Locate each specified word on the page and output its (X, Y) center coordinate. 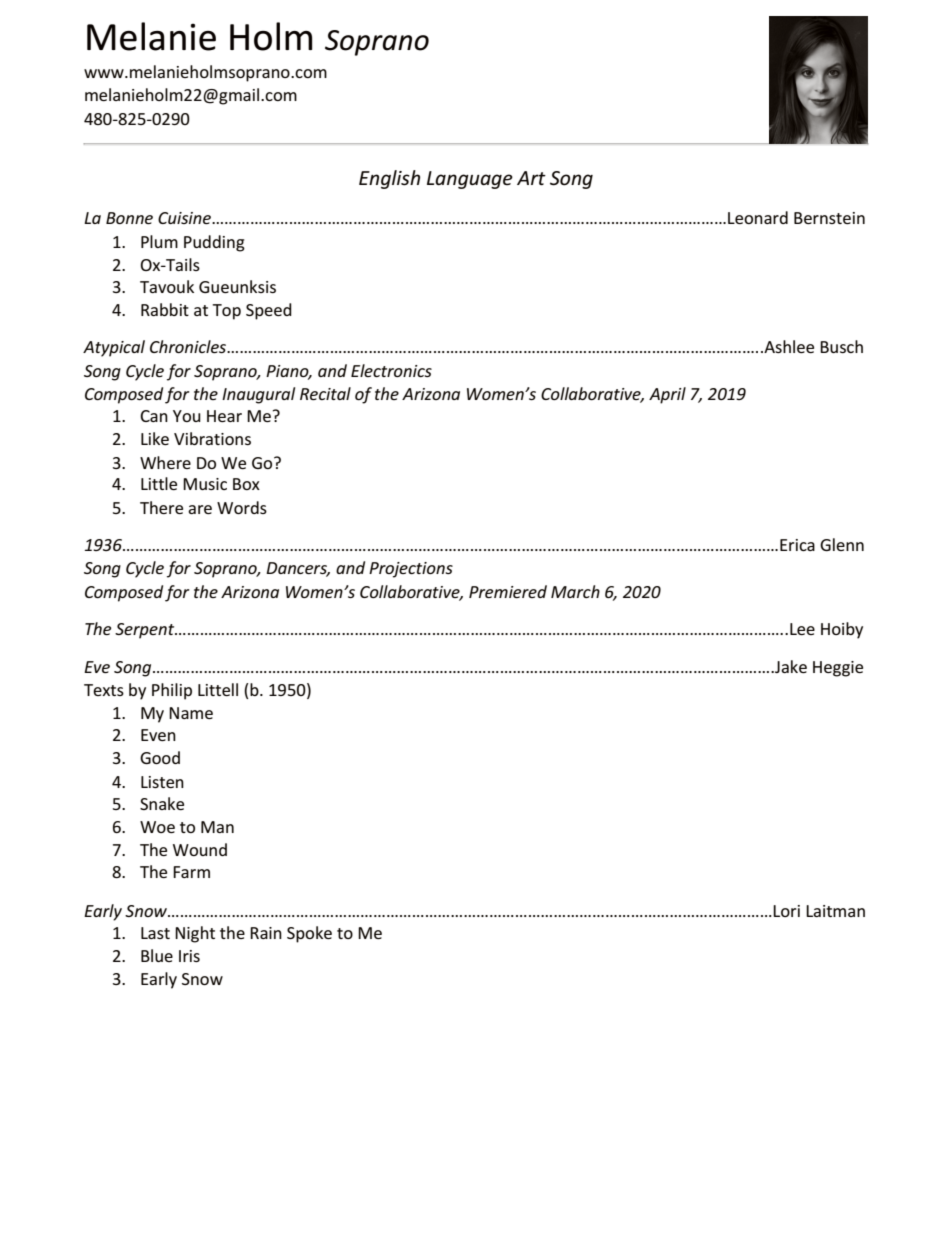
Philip (172, 691)
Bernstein (829, 218)
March (575, 591)
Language (470, 180)
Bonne (129, 218)
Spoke (309, 934)
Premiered (508, 591)
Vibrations (212, 438)
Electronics (391, 370)
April (667, 395)
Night (195, 934)
